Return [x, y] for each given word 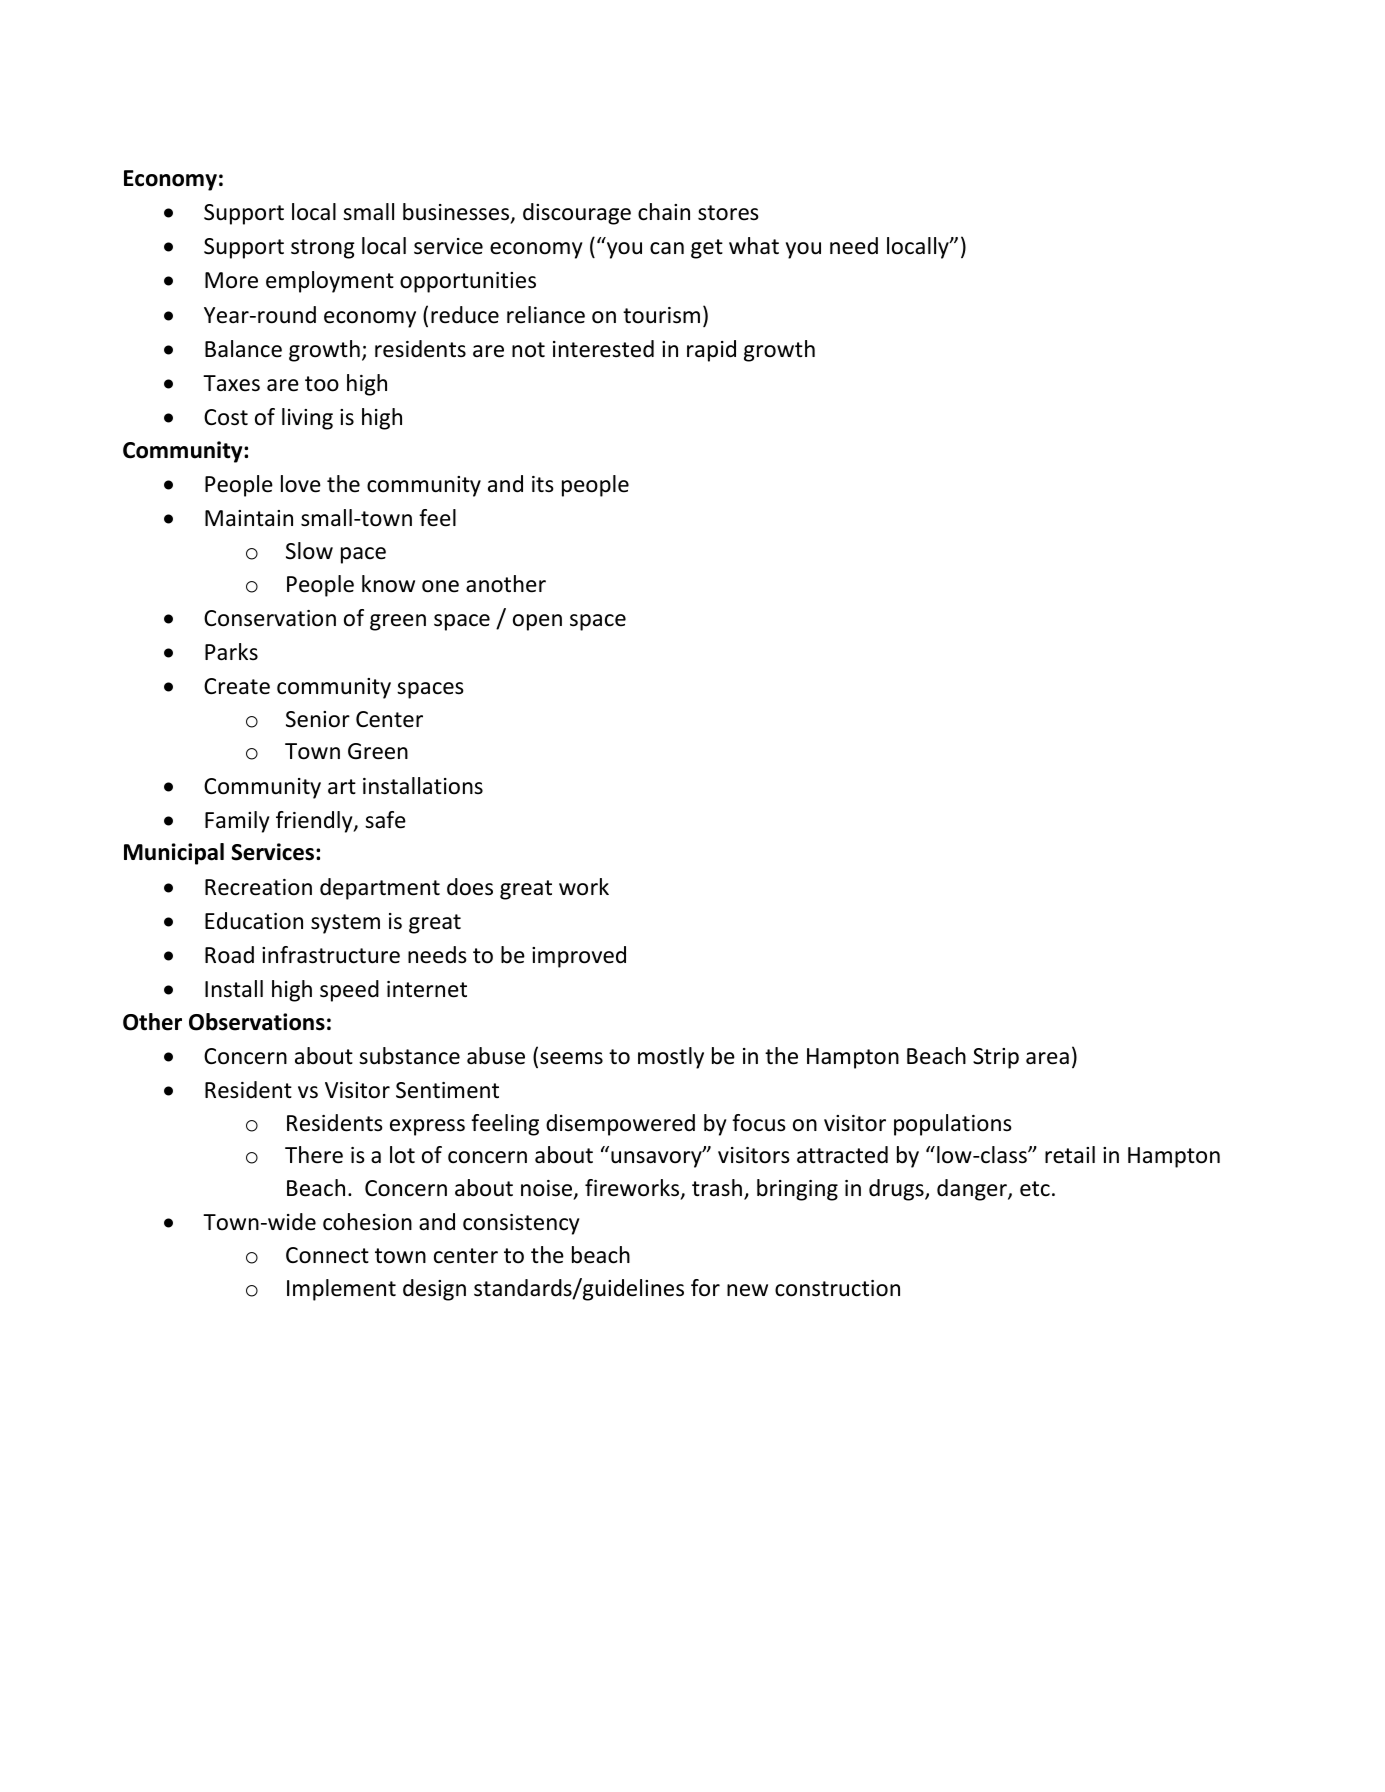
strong [323, 249]
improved [579, 957]
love [301, 484]
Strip [996, 1058]
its [543, 484]
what [754, 246]
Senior [318, 719]
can [667, 248]
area [1047, 1058]
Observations [257, 1022]
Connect [327, 1255]
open [537, 622]
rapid [711, 351]
